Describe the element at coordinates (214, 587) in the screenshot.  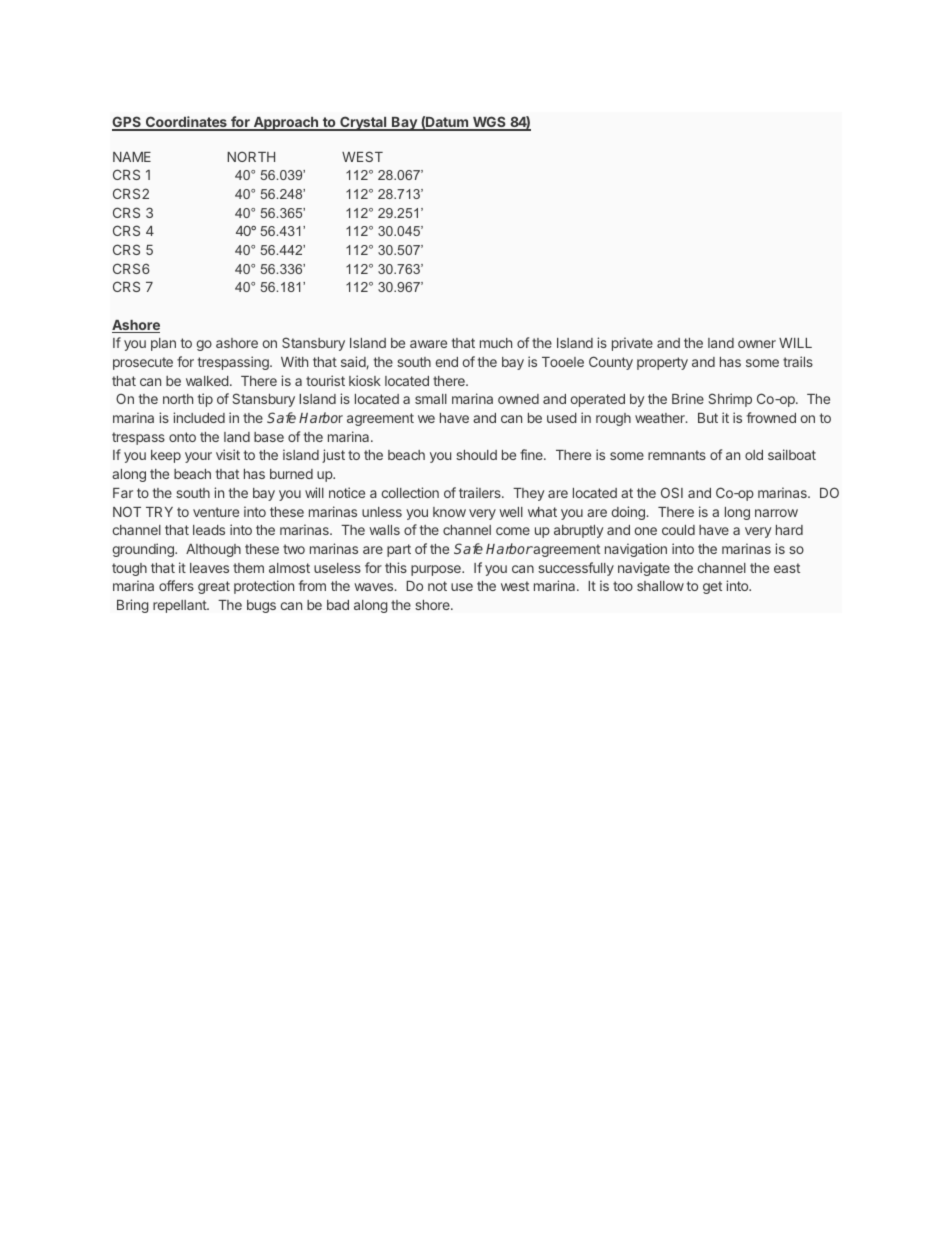
I see `great` at that location.
